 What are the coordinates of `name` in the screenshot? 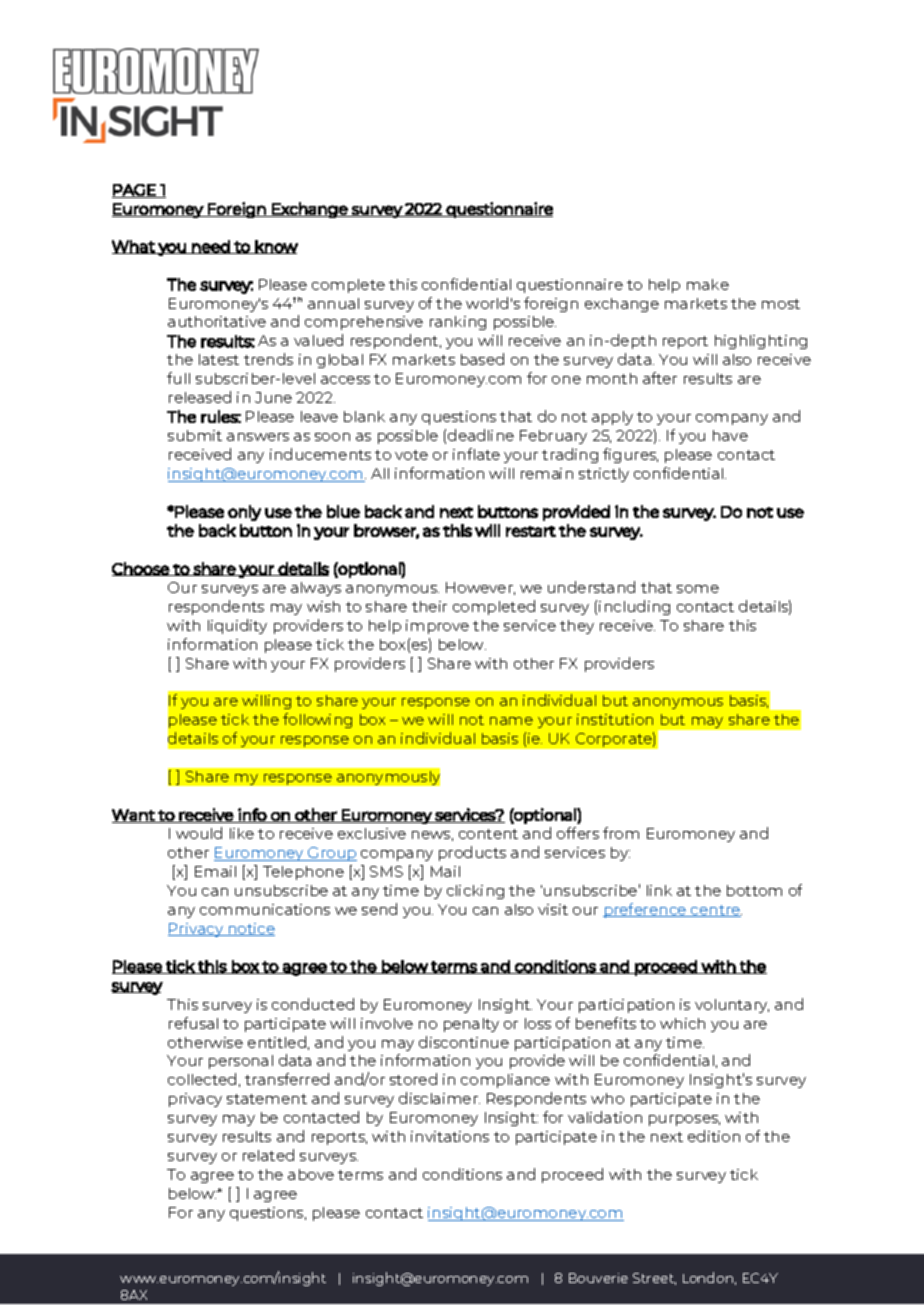 It's located at (511, 721).
